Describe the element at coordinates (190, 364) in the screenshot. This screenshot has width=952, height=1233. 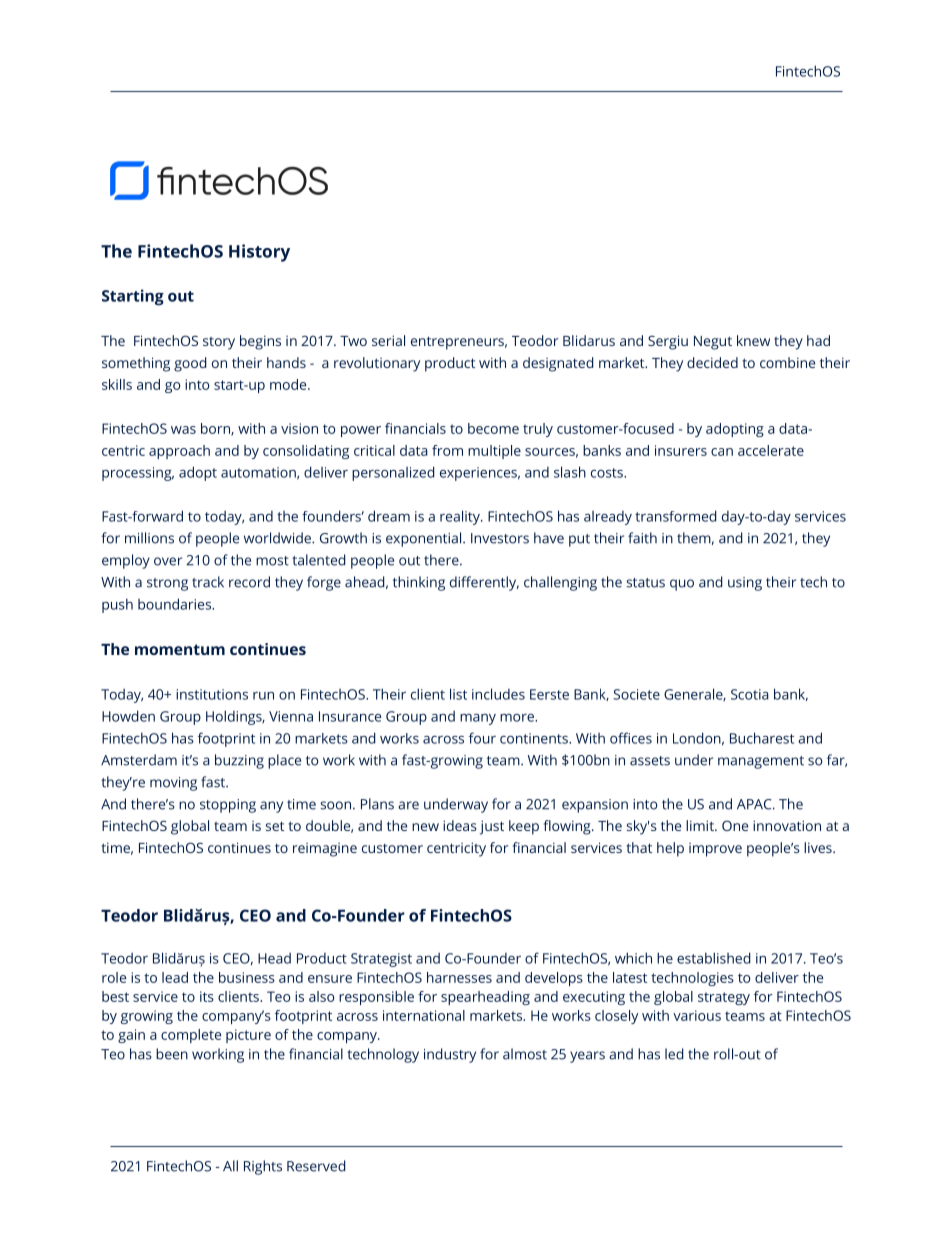
I see `good` at that location.
